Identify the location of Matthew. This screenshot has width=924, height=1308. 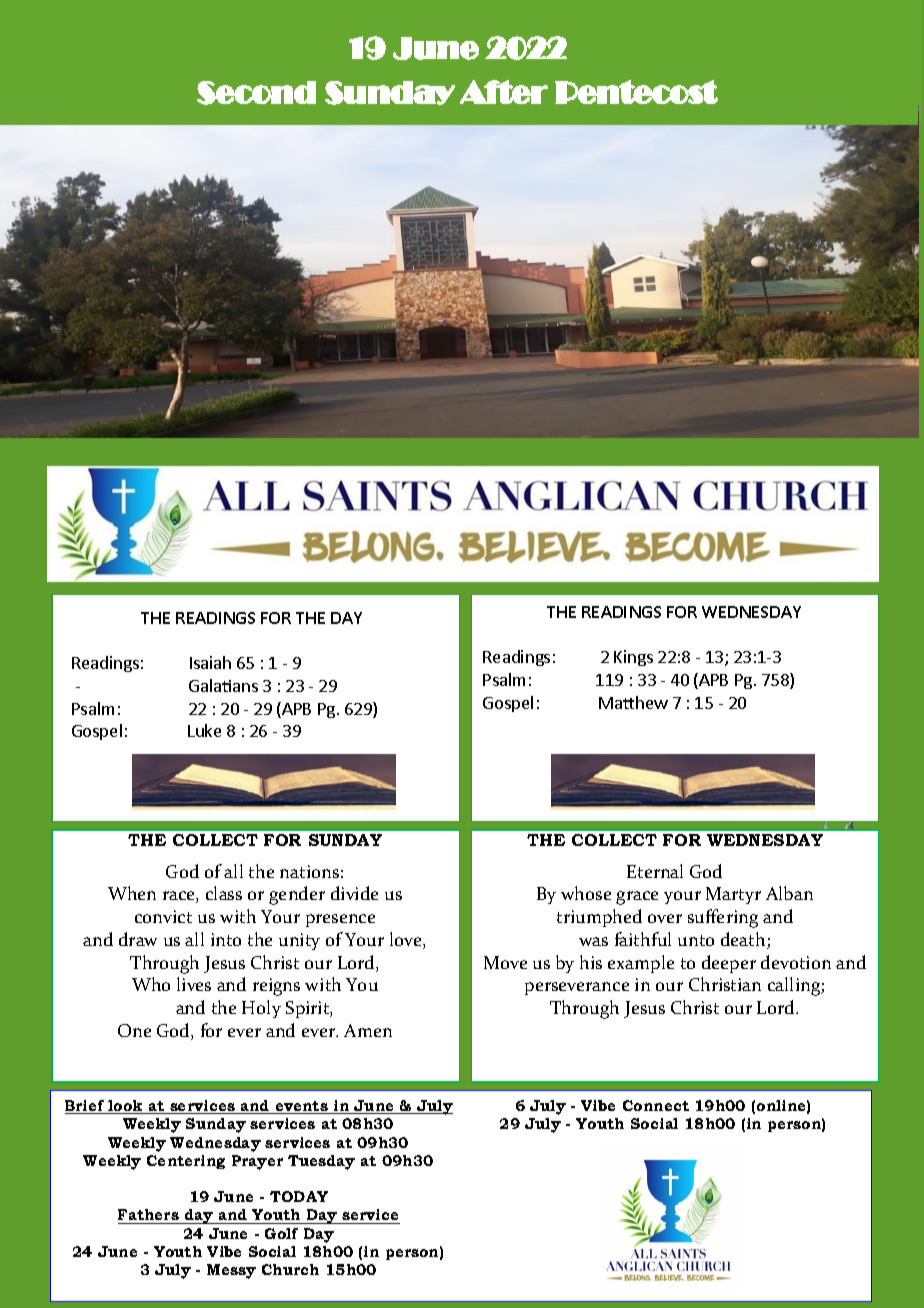
(633, 702).
